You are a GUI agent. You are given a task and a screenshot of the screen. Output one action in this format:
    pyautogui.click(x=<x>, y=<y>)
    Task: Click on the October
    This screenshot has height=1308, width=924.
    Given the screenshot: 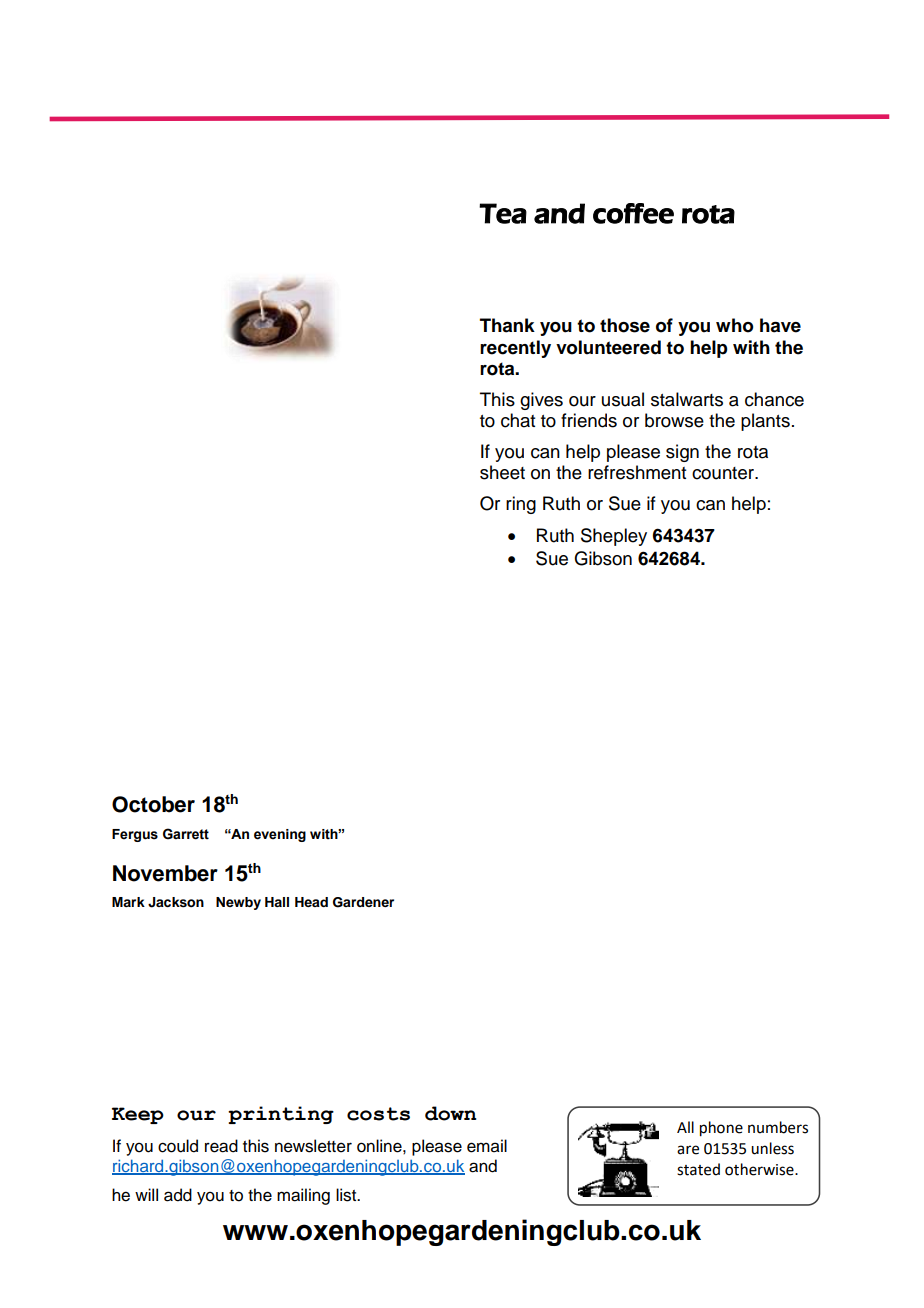 What is the action you would take?
    pyautogui.click(x=153, y=804)
